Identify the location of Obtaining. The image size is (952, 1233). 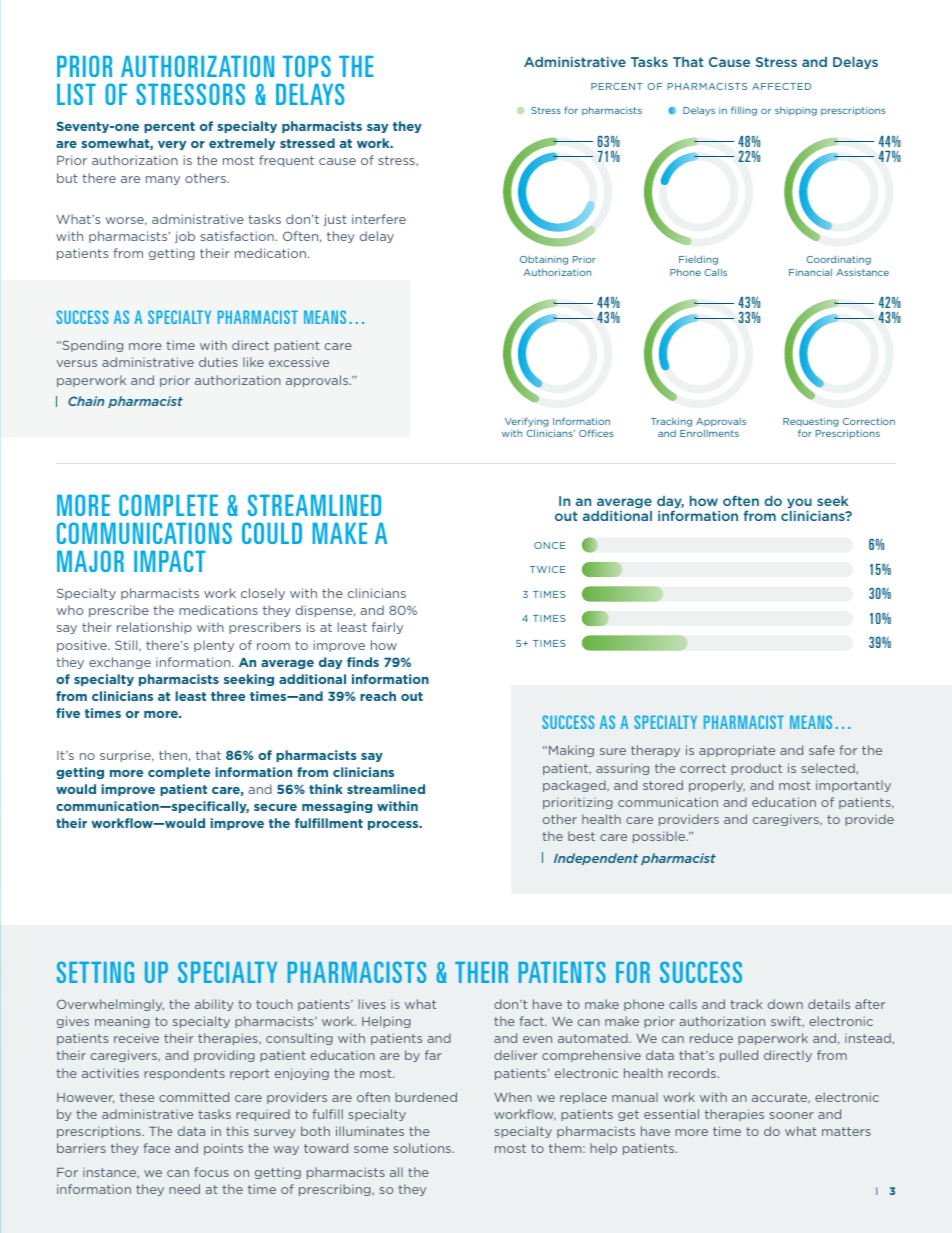
(544, 260).
